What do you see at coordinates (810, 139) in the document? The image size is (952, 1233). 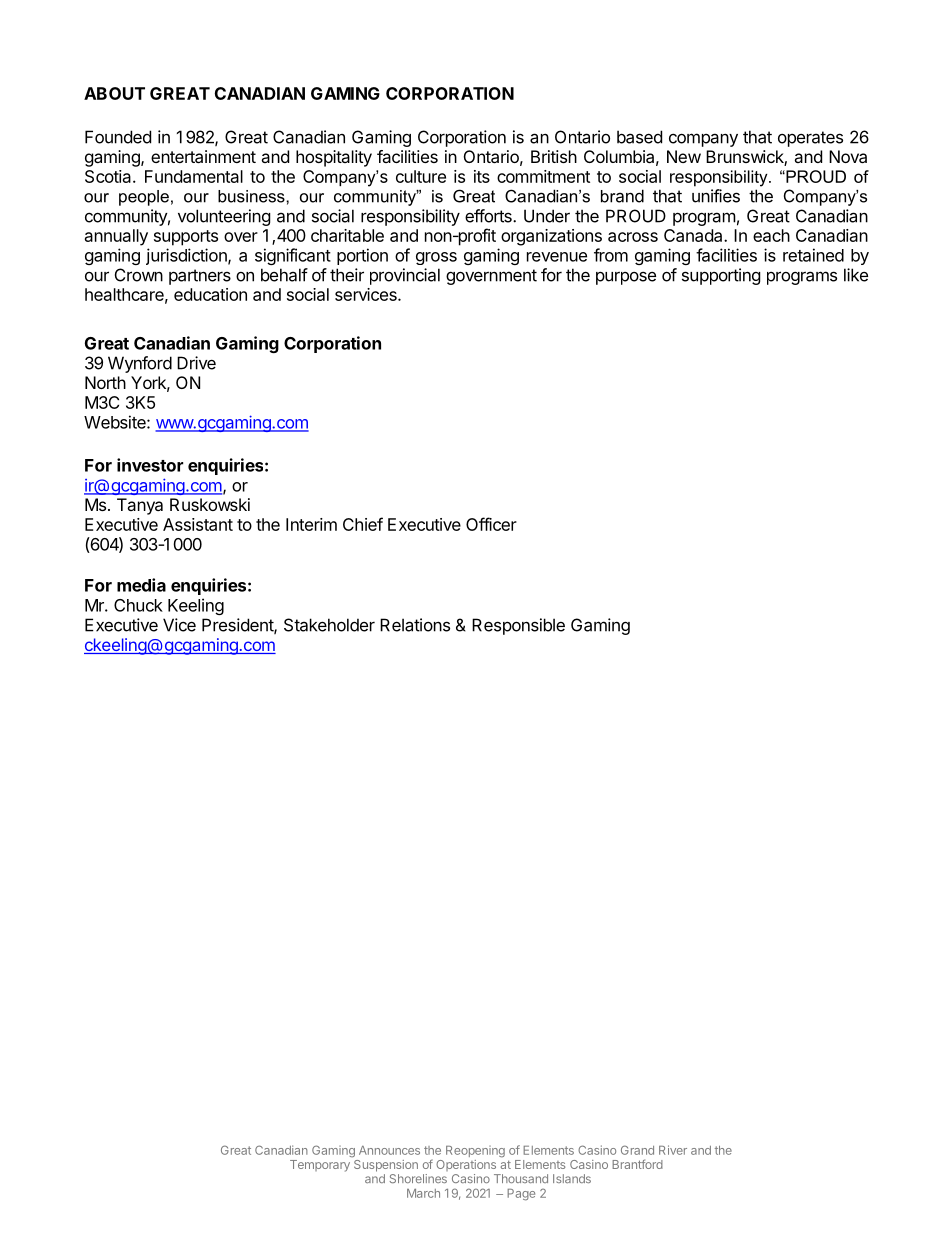 I see `operates` at bounding box center [810, 139].
